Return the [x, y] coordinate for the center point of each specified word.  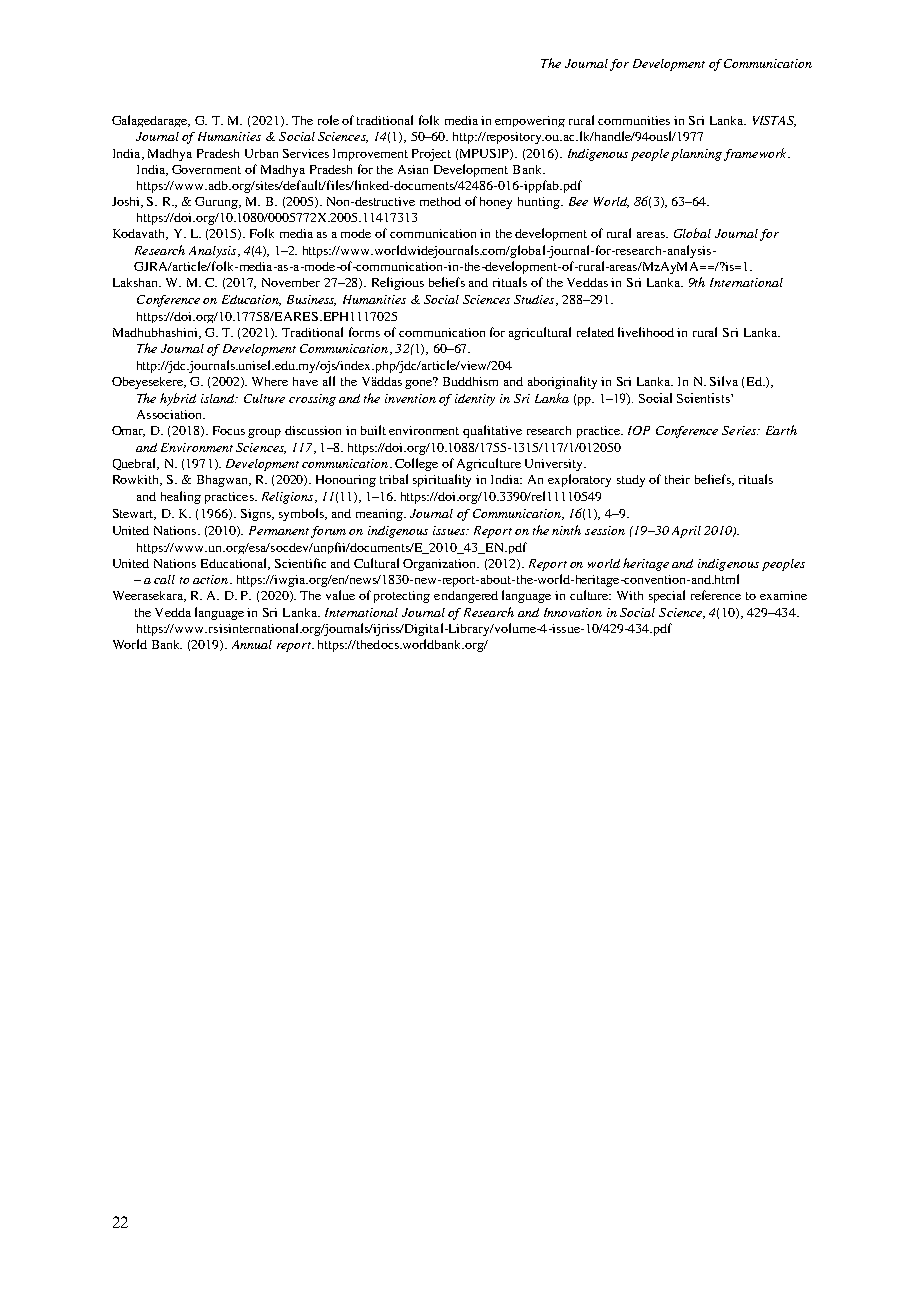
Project [431, 155]
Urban [261, 153]
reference [716, 595]
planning [696, 155]
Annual [252, 644]
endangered [466, 597]
